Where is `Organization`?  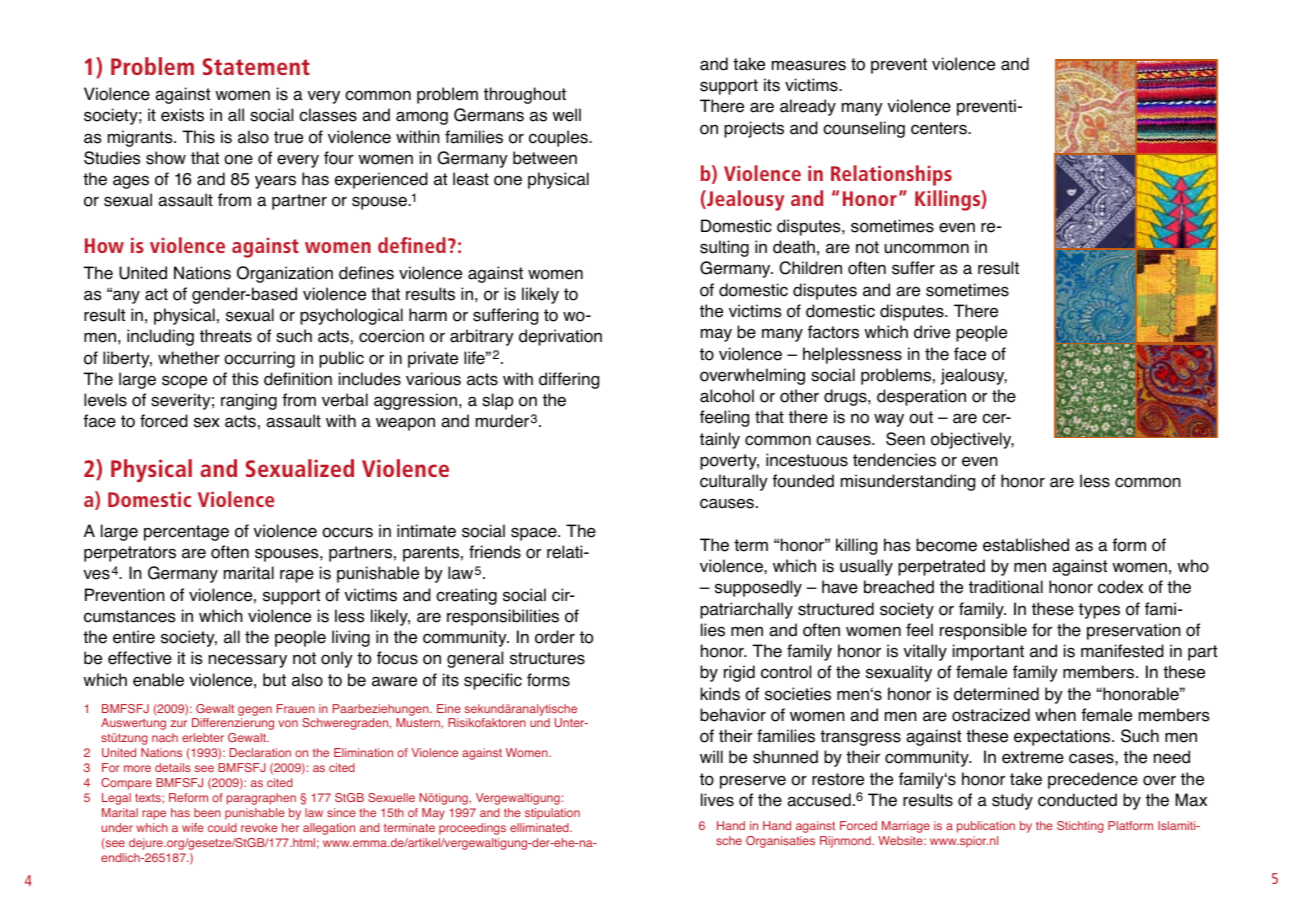 Organization is located at coordinates (285, 274).
